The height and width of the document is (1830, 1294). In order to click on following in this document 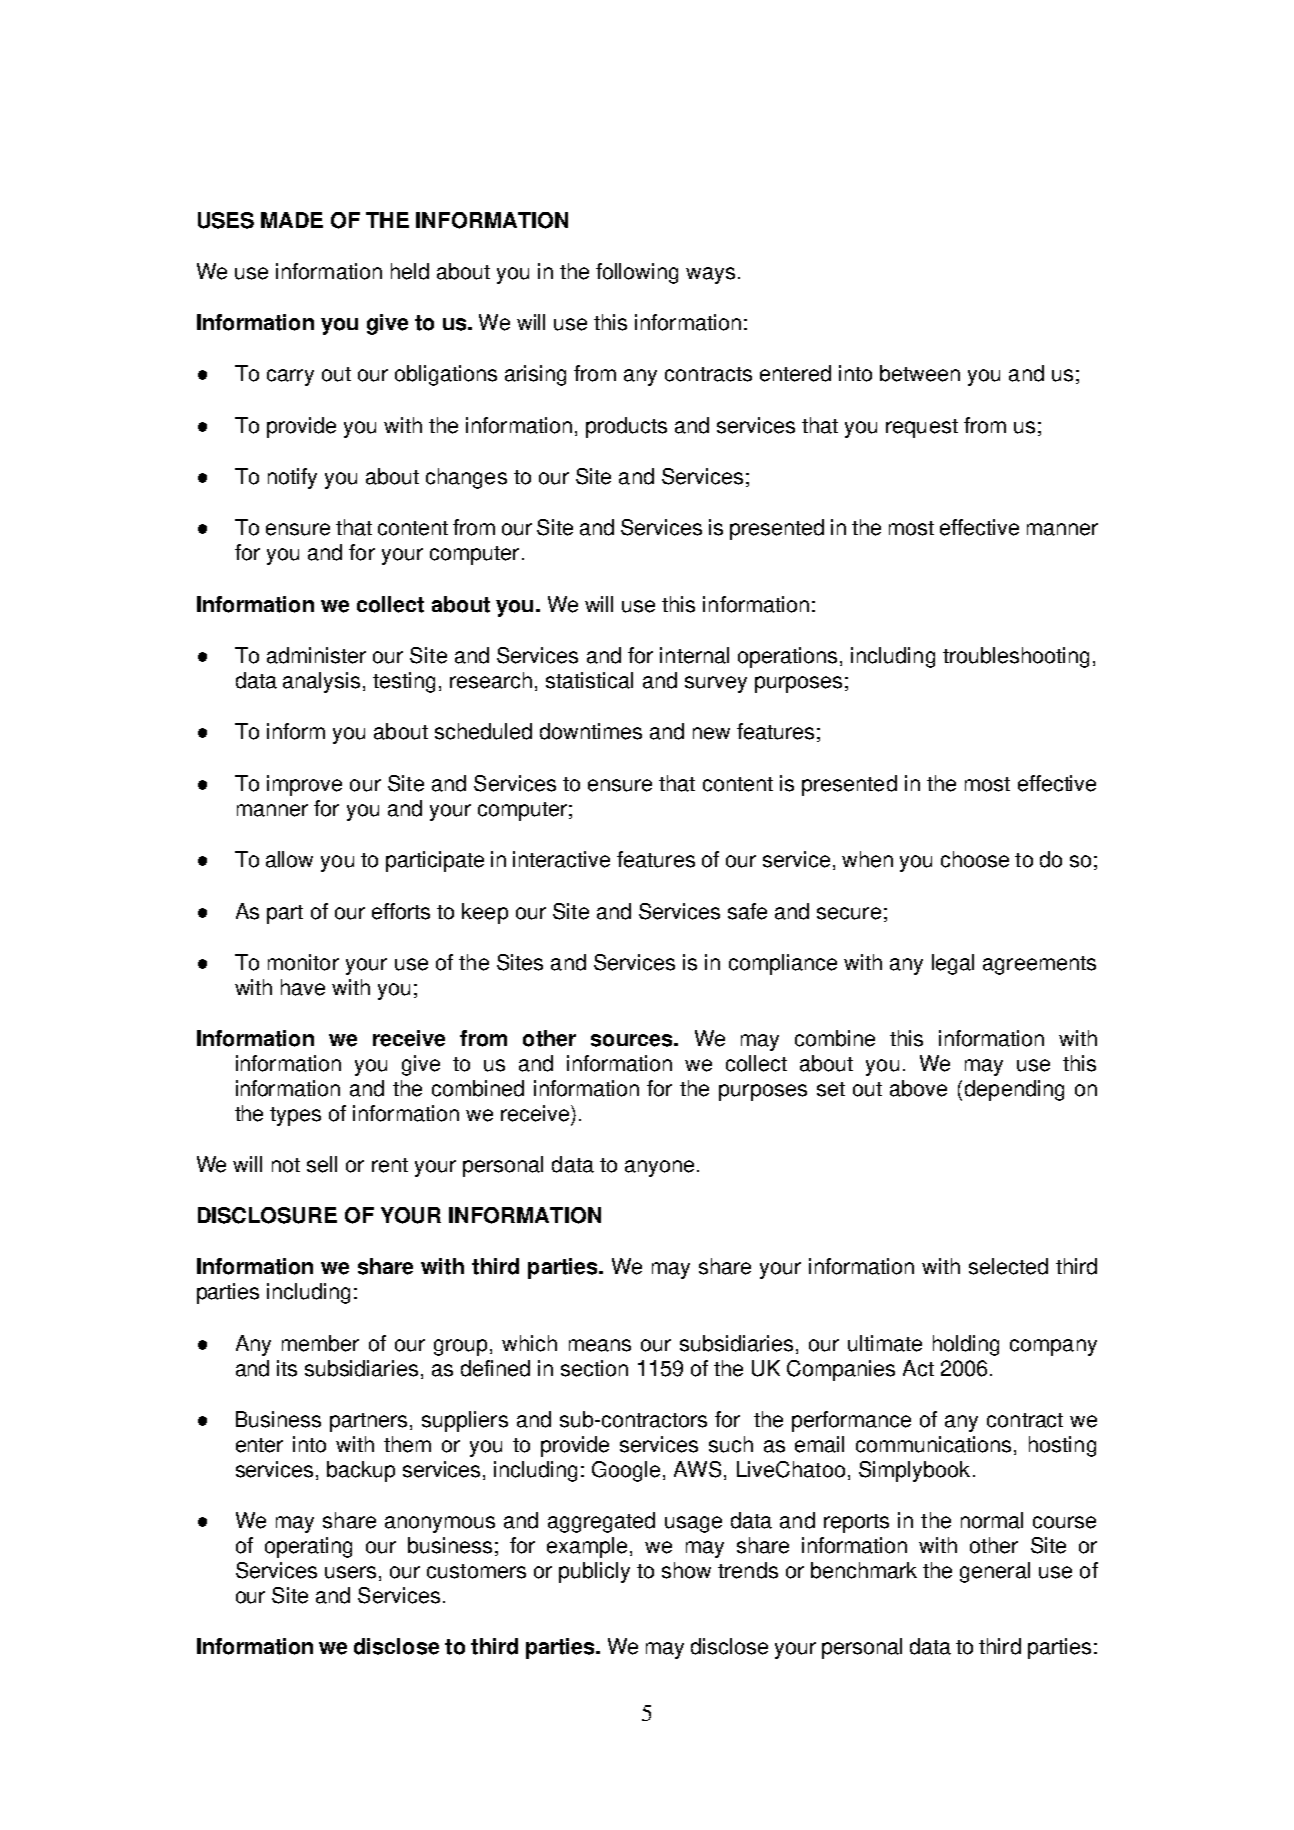, I will do `click(637, 273)`.
